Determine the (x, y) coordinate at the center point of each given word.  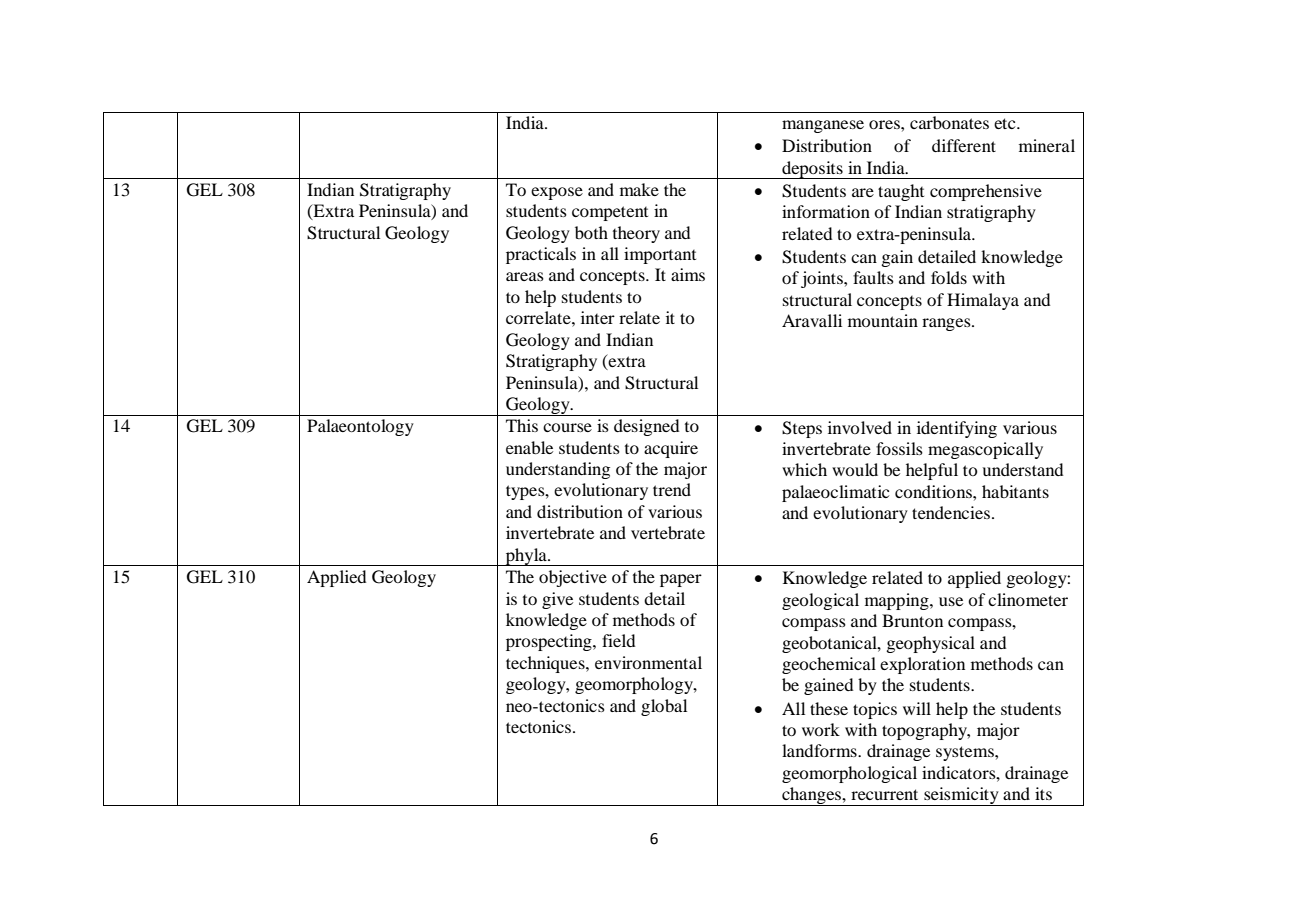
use (951, 601)
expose (557, 193)
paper (681, 580)
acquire (671, 449)
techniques (546, 664)
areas (525, 276)
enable (529, 447)
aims (688, 274)
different (964, 145)
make (639, 189)
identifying (957, 429)
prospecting (550, 642)
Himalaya (983, 301)
